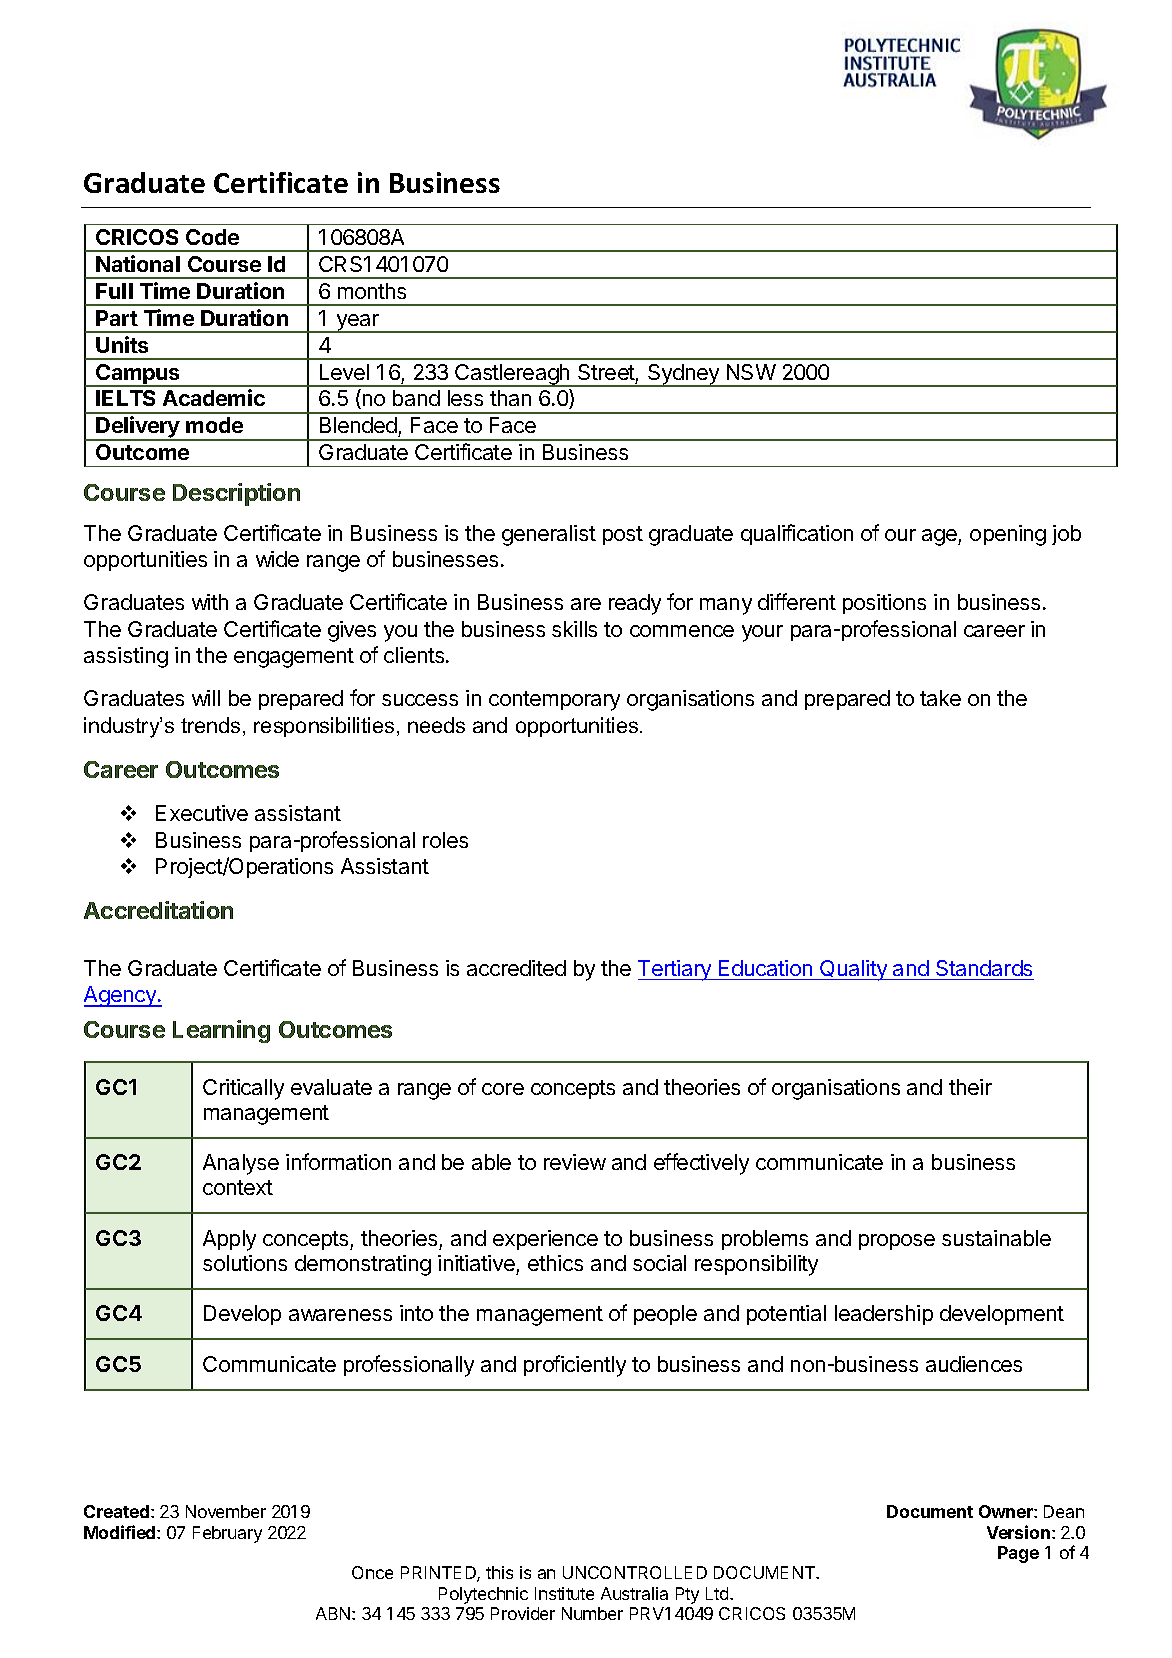  What do you see at coordinates (241, 1164) in the document?
I see `Analyse` at bounding box center [241, 1164].
